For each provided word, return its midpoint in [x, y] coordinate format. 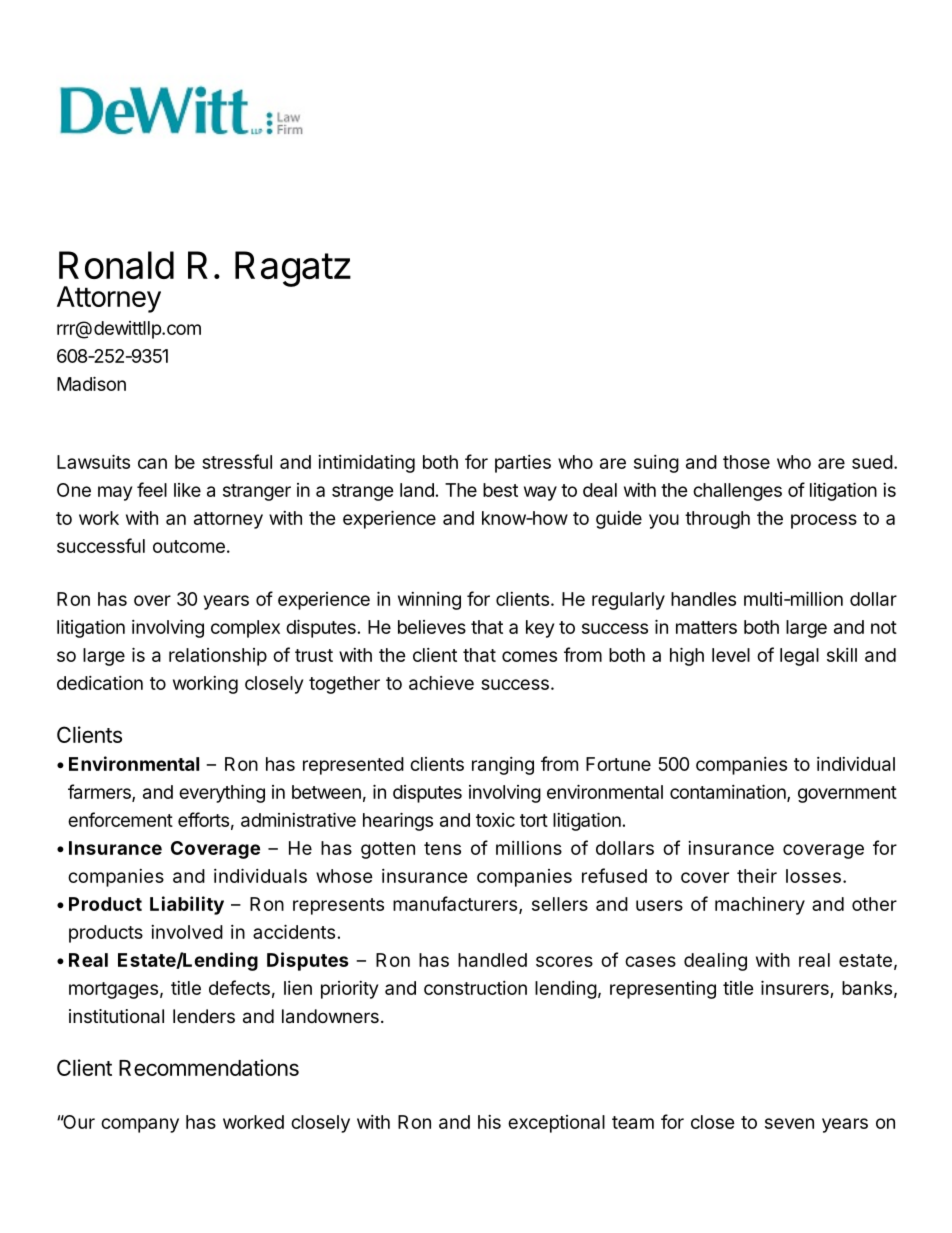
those [746, 462]
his [489, 1122]
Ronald [116, 265]
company [140, 1125]
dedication [100, 683]
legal [799, 657]
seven [789, 1123]
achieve [441, 683]
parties [523, 464]
